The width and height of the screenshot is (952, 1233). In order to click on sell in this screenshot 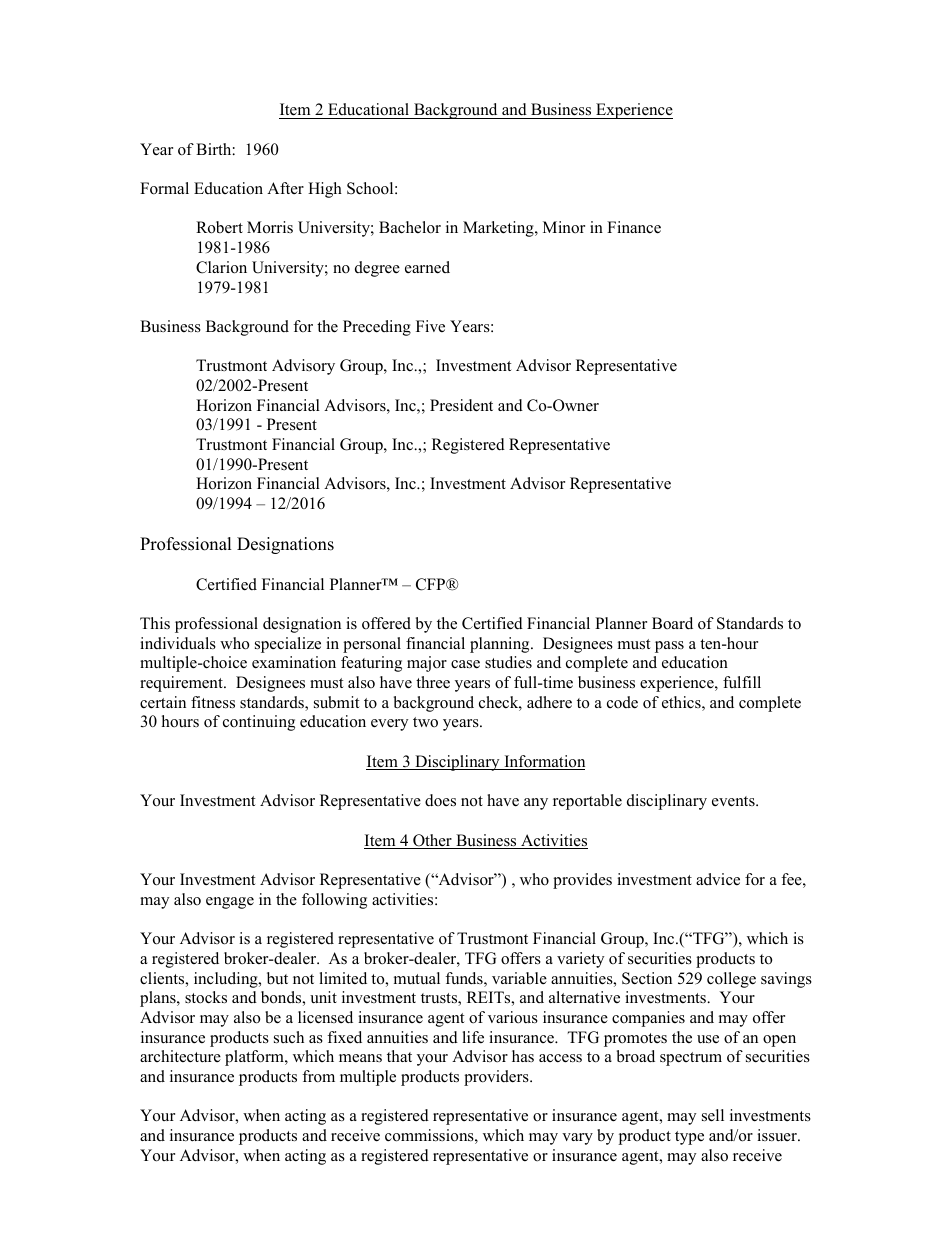, I will do `click(713, 1115)`.
